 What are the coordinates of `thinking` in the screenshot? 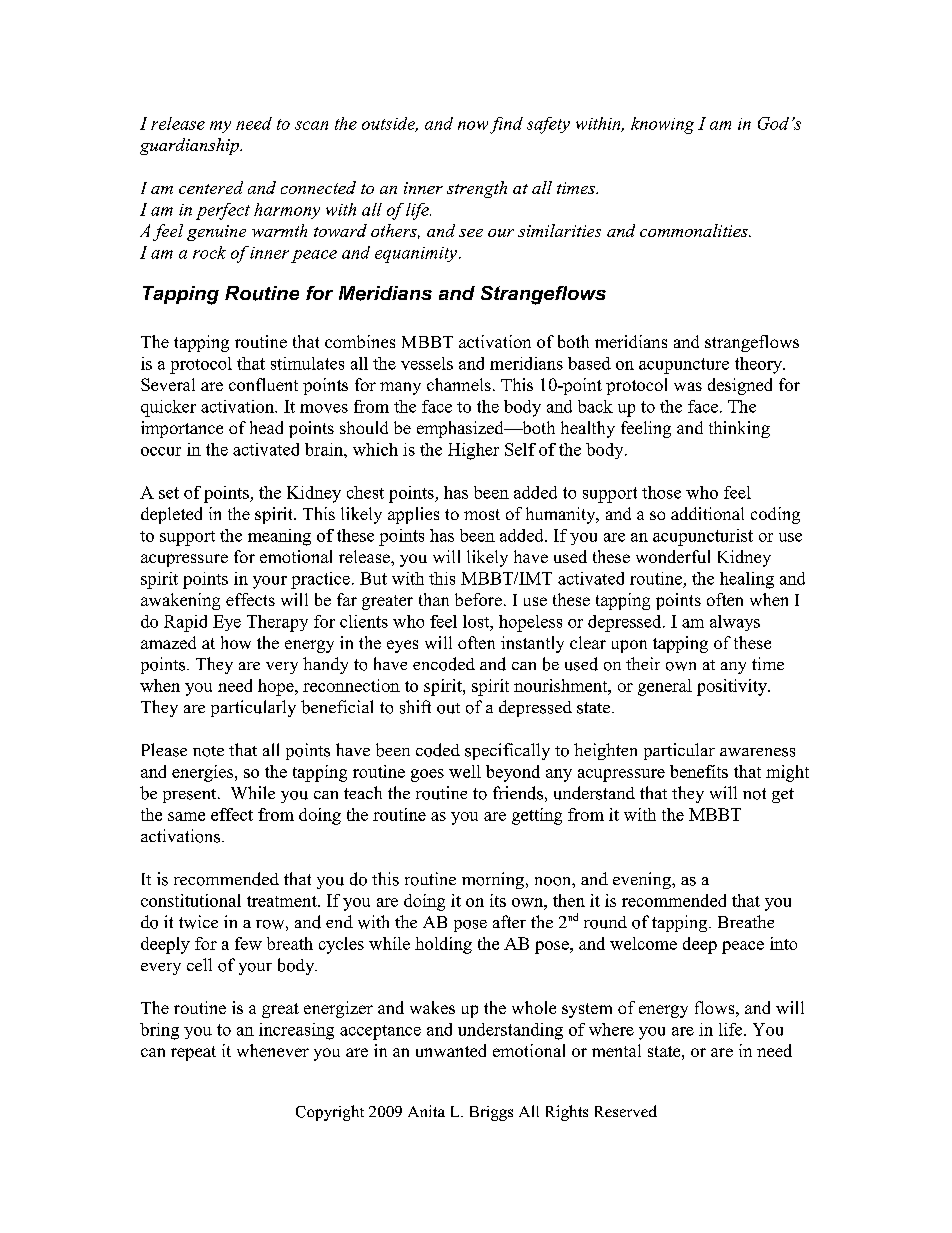 It's located at (739, 429).
